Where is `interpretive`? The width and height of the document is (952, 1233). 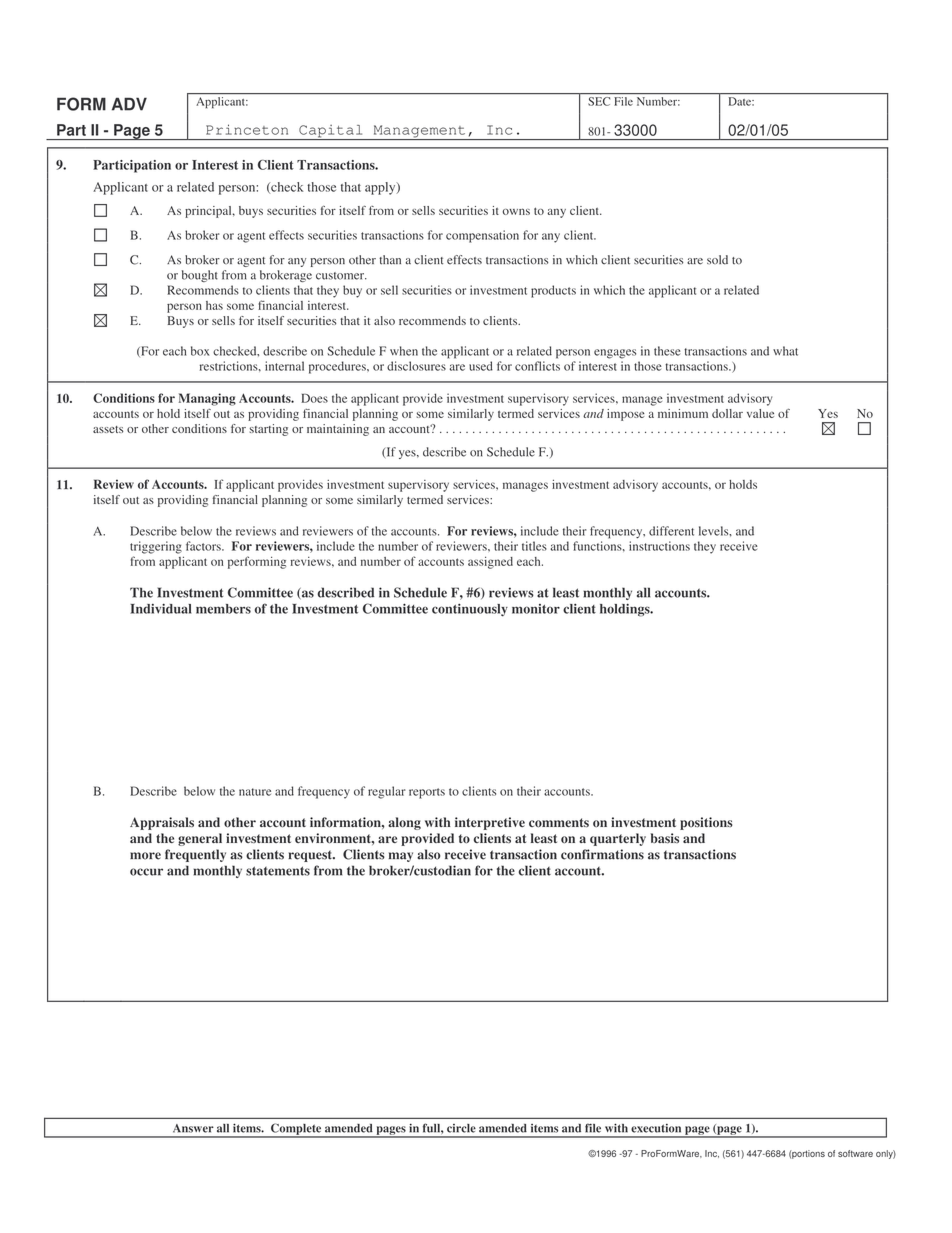
interpretive is located at coordinates (490, 823).
